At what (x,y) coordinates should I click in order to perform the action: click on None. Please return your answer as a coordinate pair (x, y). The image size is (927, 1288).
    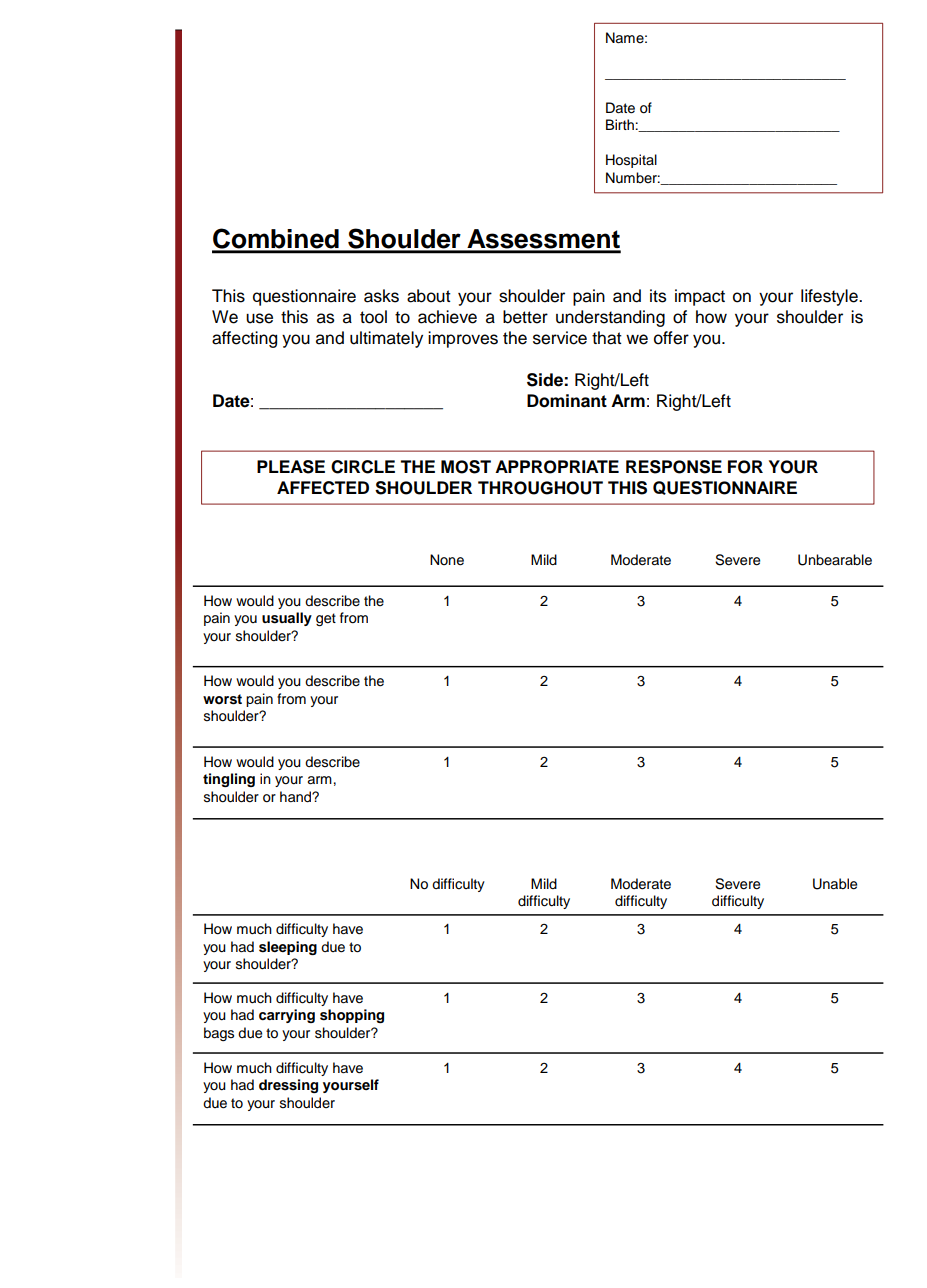
    Looking at the image, I should click on (447, 560).
